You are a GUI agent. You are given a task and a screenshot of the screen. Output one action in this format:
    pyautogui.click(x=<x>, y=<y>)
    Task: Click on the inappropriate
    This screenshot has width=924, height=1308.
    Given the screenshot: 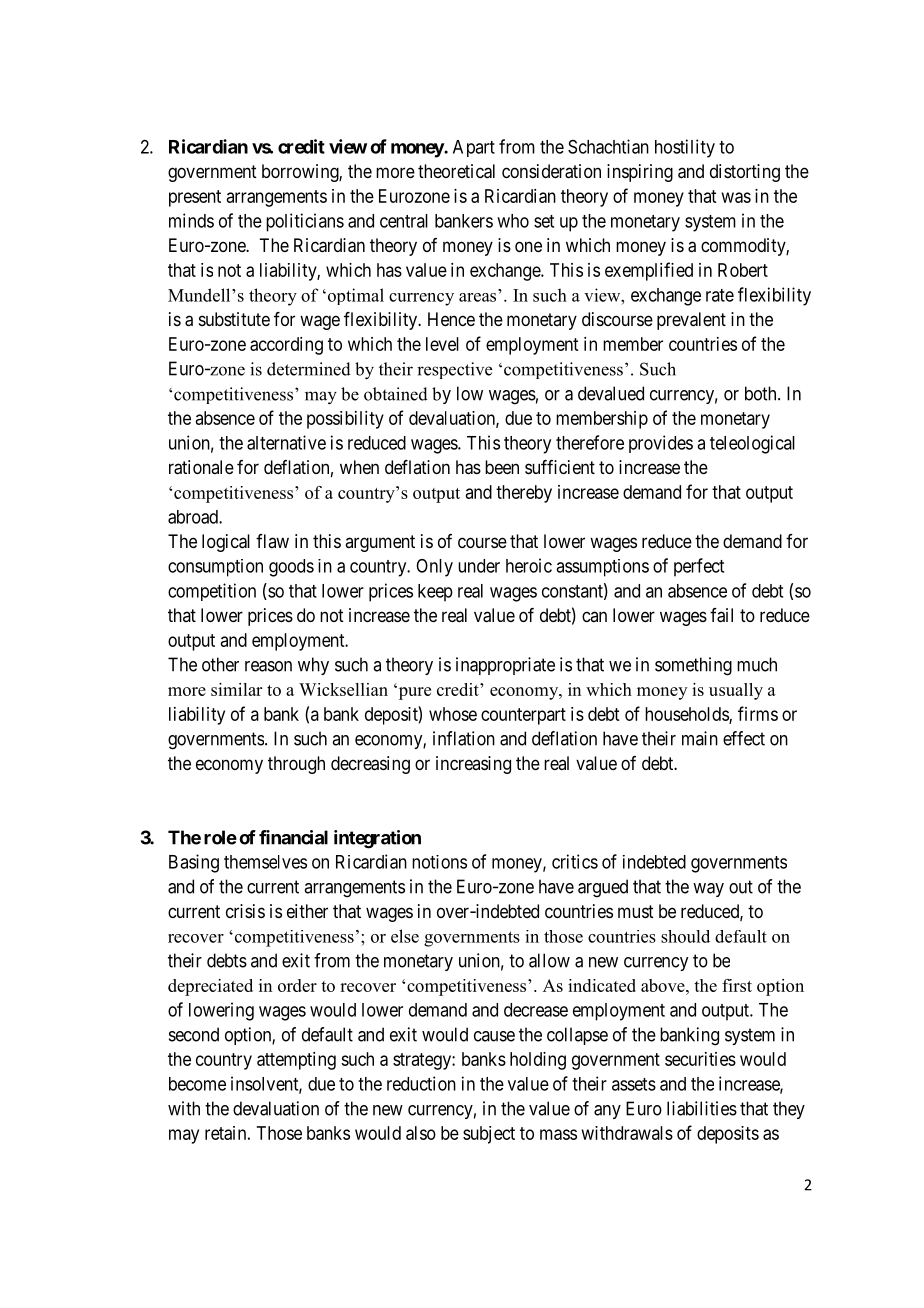 What is the action you would take?
    pyautogui.click(x=505, y=666)
